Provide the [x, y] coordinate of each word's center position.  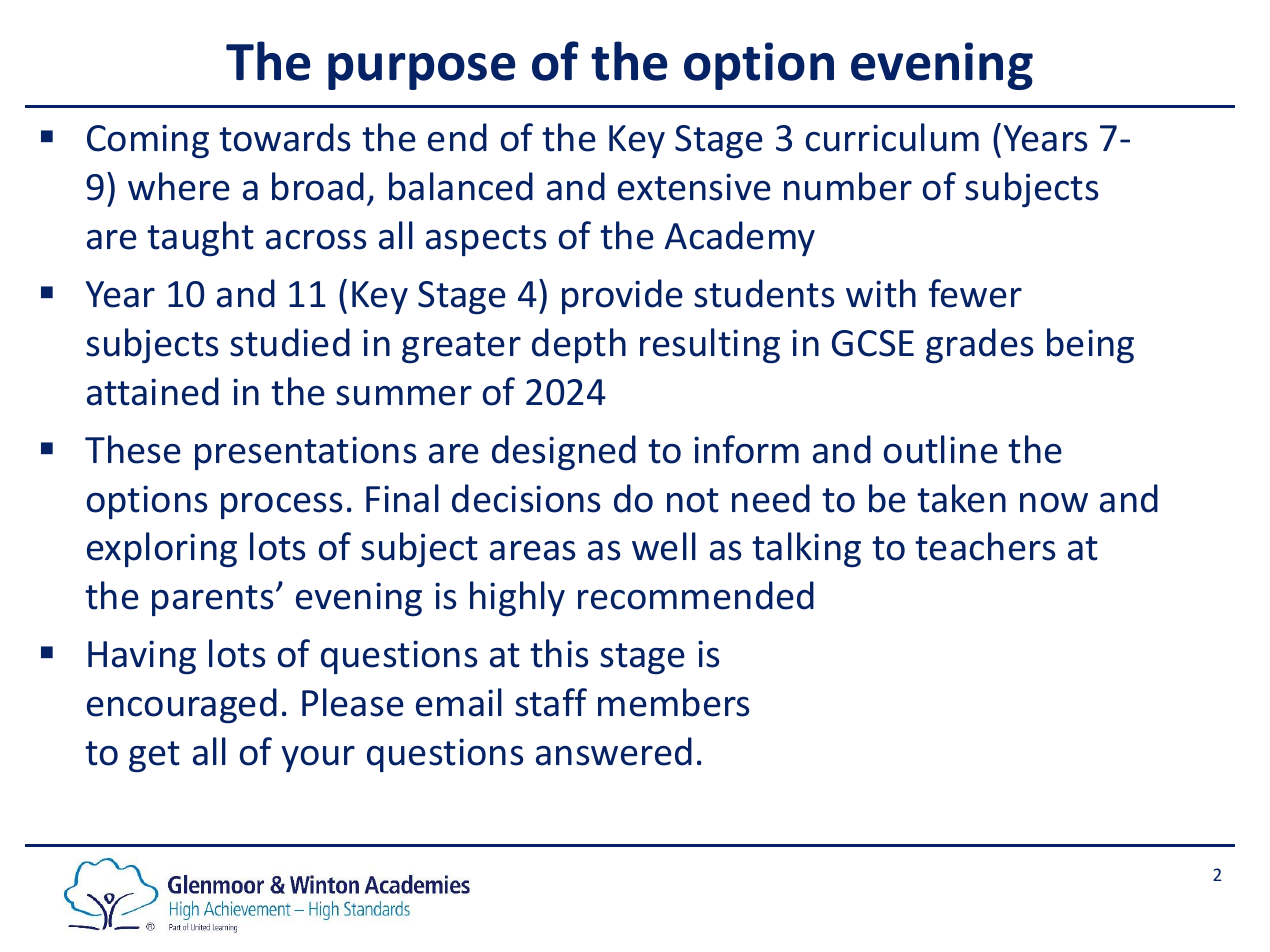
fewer [975, 293]
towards [284, 137]
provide [622, 296]
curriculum [892, 137]
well [664, 546]
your [318, 759]
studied [290, 342]
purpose [421, 71]
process [282, 505]
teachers [985, 546]
